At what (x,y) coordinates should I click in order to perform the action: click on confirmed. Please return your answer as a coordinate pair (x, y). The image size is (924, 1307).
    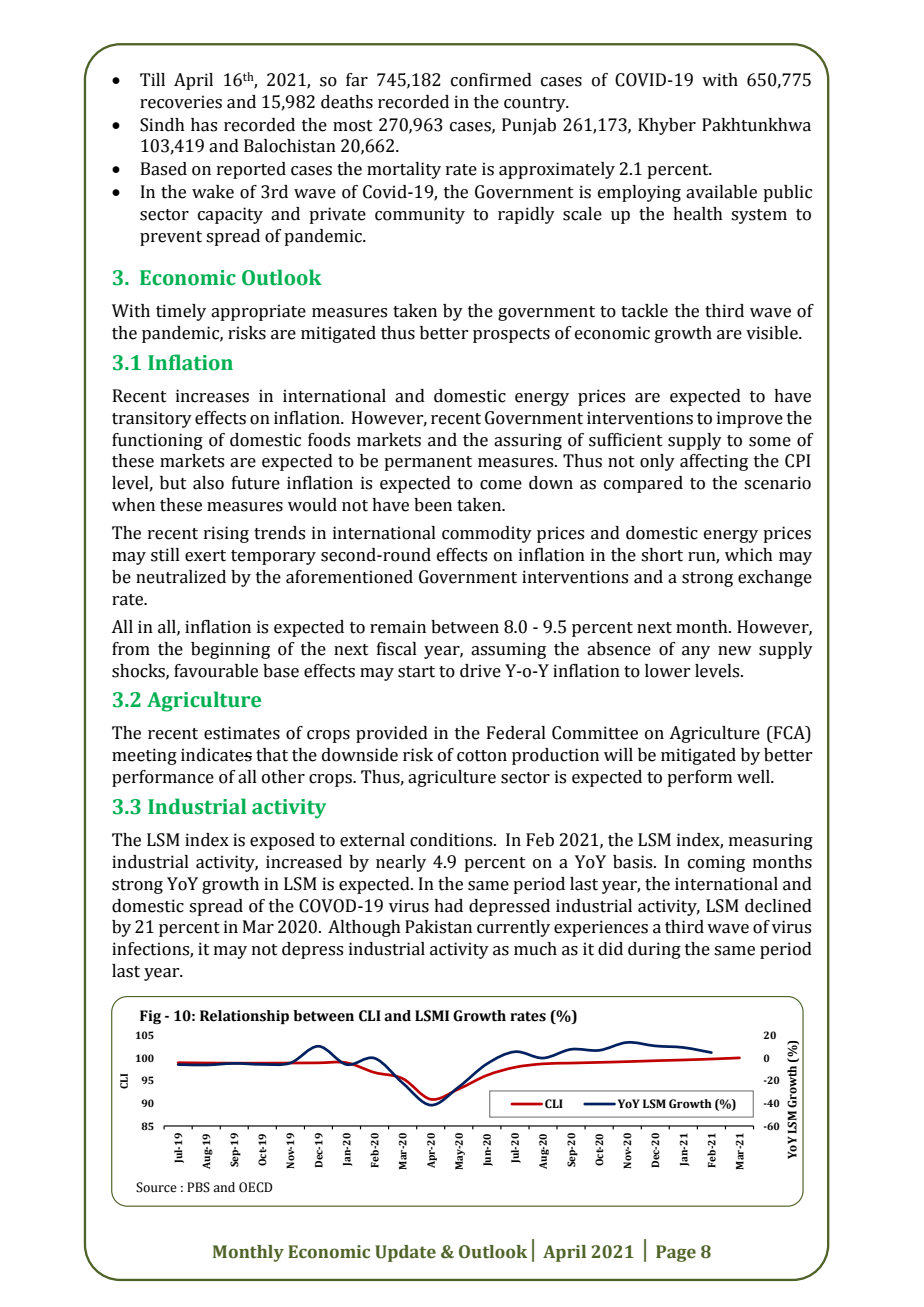
    Looking at the image, I should click on (491, 80).
